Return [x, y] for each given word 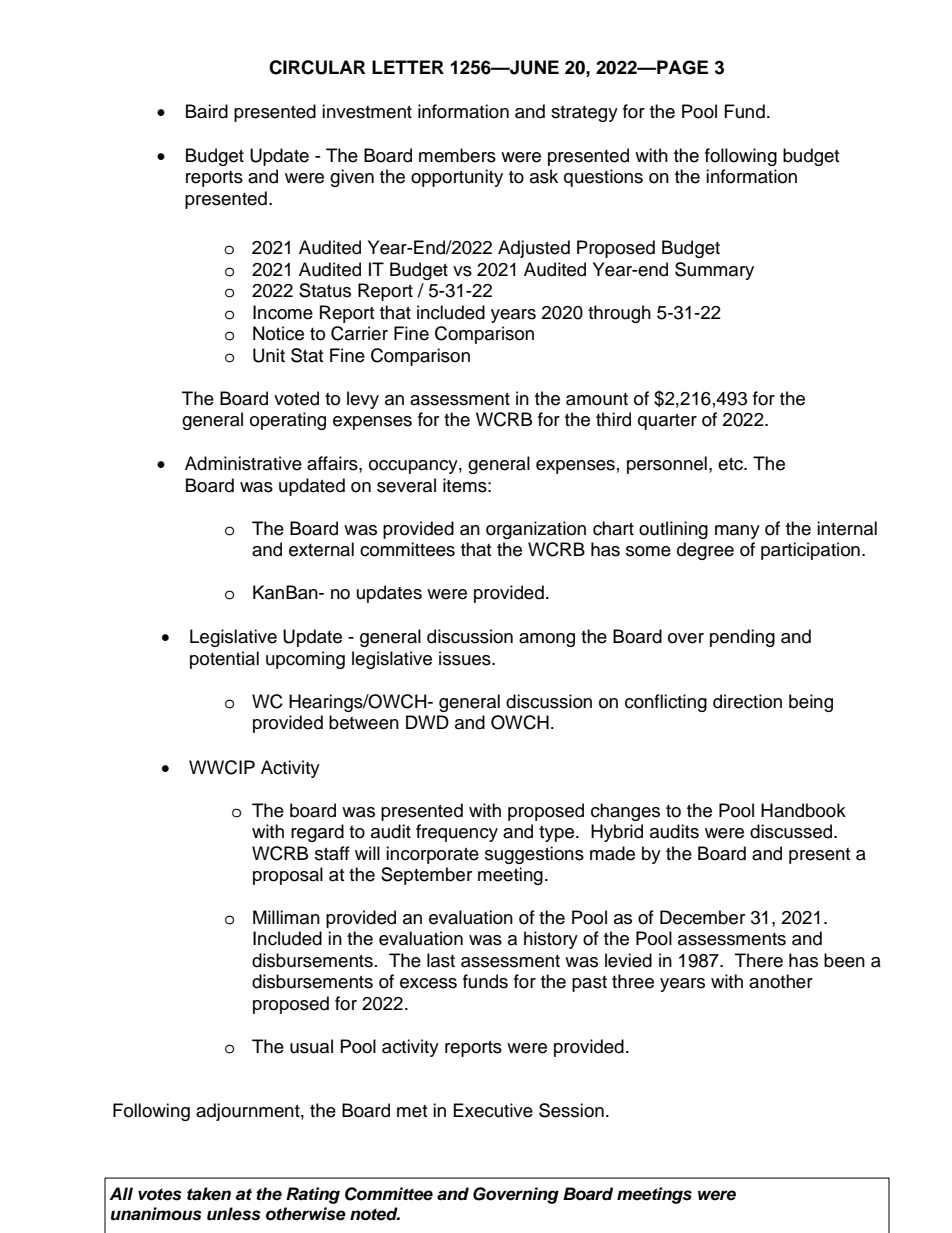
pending [742, 638]
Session [571, 1110]
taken [209, 1194]
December [702, 917]
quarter [667, 422]
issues [466, 658]
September [426, 876]
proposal [288, 876]
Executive [493, 1110]
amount [597, 399]
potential [224, 660]
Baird [207, 111]
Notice [278, 333]
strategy [584, 114]
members [457, 155]
